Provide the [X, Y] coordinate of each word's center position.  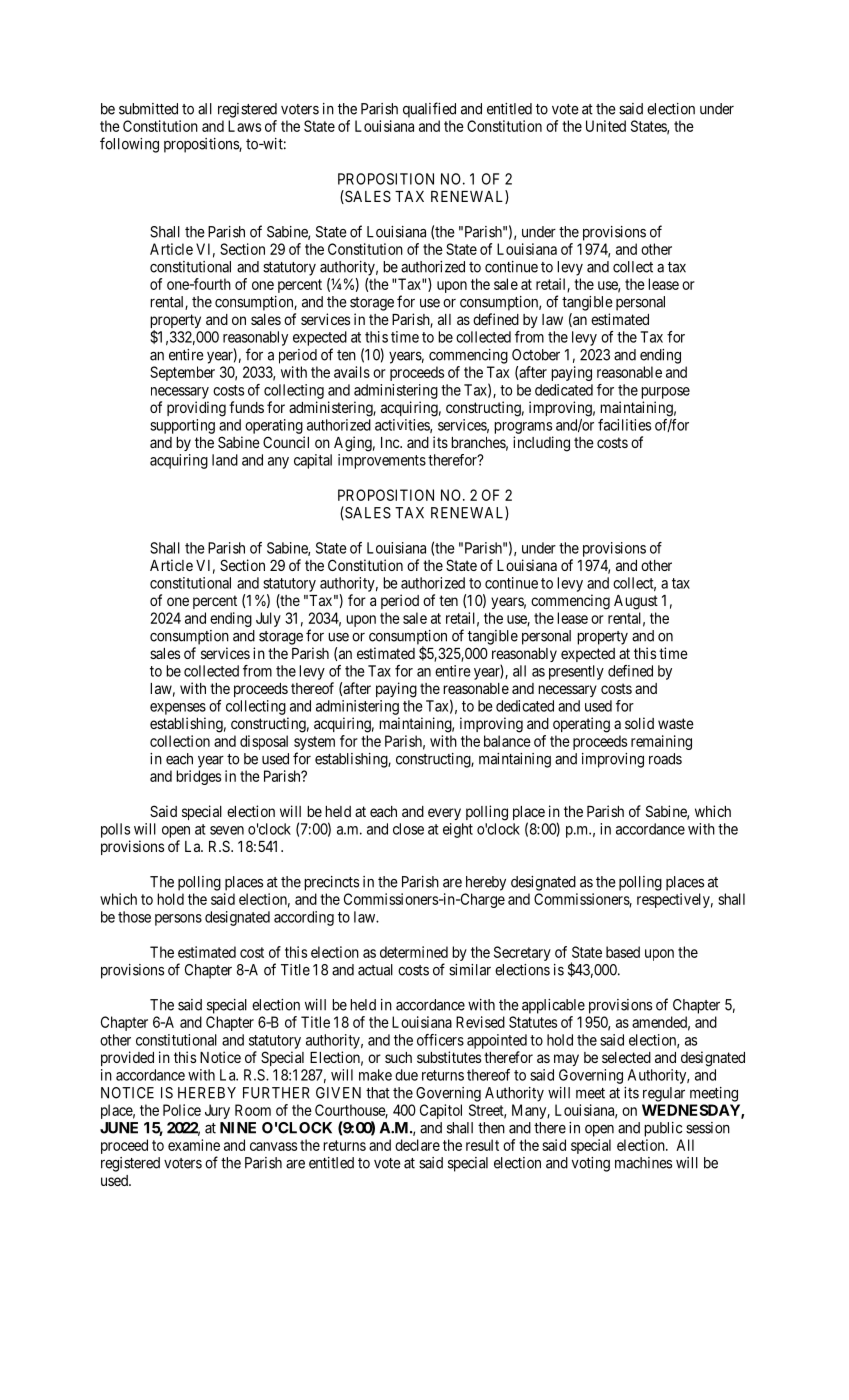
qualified [429, 110]
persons [178, 920]
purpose [665, 393]
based [623, 952]
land [225, 460]
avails [352, 372]
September [182, 373]
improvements [382, 461]
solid [639, 723]
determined [414, 952]
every [444, 814]
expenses [178, 709]
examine [194, 1145]
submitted [148, 109]
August [636, 602]
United [606, 126]
